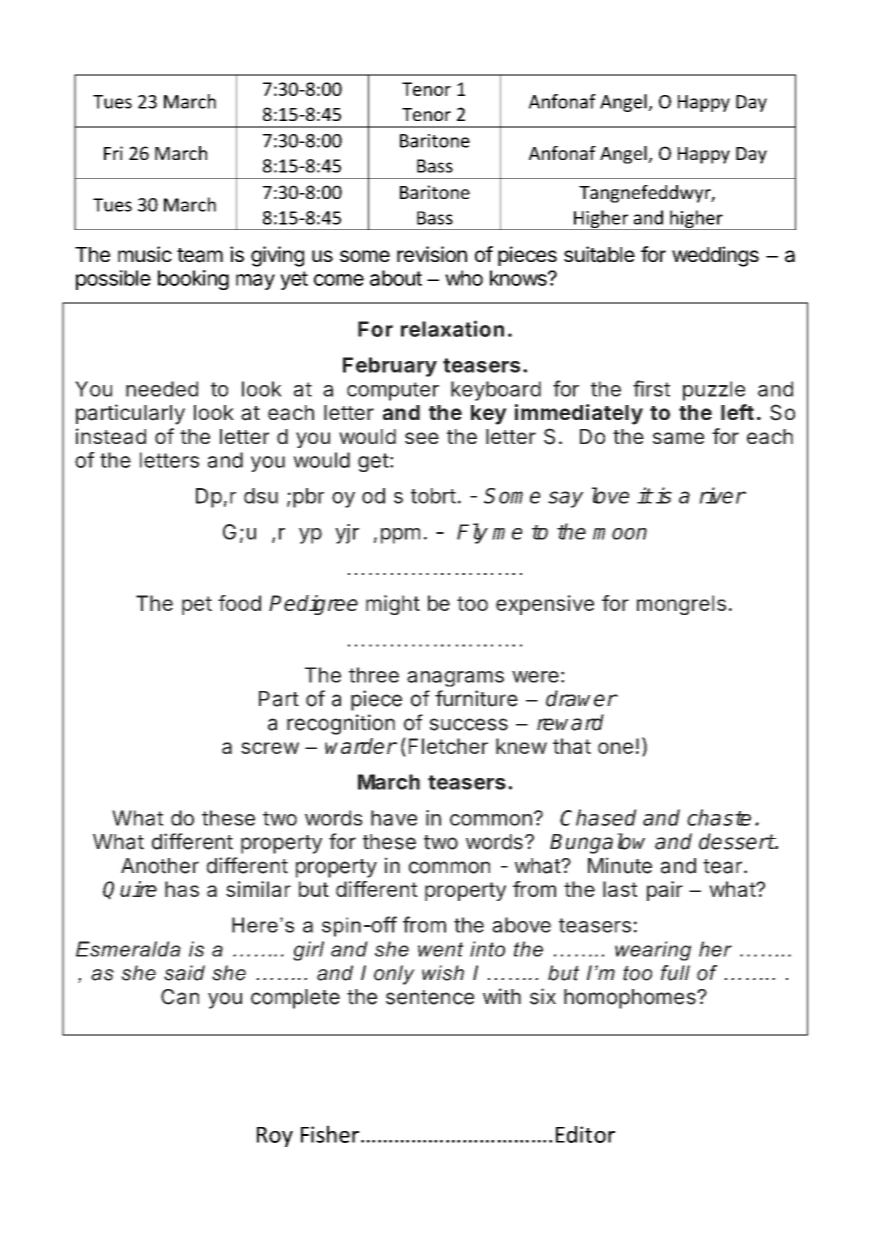  What do you see at coordinates (275, 1137) in the screenshot?
I see `Roy` at bounding box center [275, 1137].
